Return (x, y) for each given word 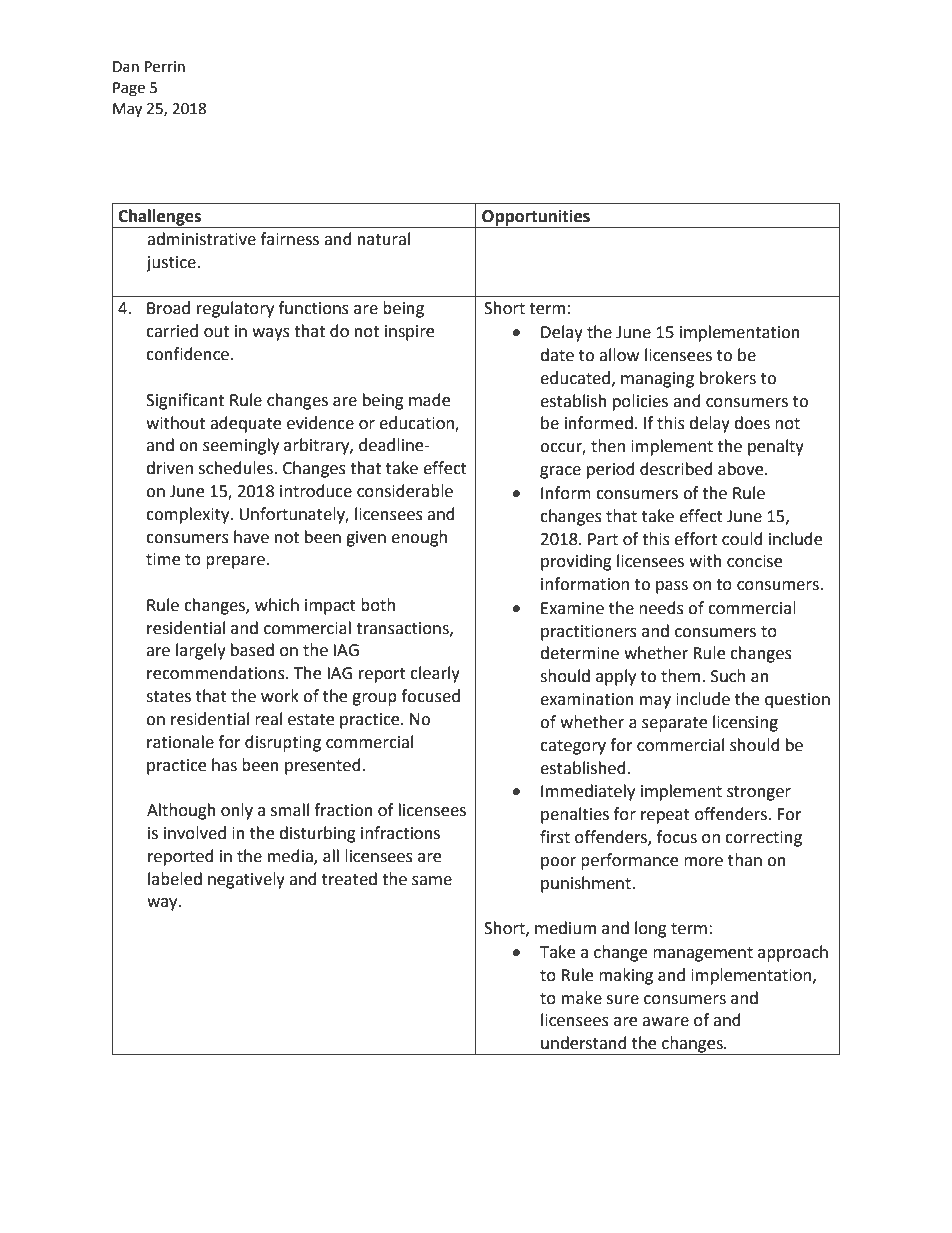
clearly (435, 674)
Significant (185, 401)
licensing (745, 723)
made (429, 400)
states (168, 697)
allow (619, 355)
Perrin (165, 67)
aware (665, 1022)
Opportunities (536, 218)
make (582, 998)
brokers (728, 378)
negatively (246, 880)
